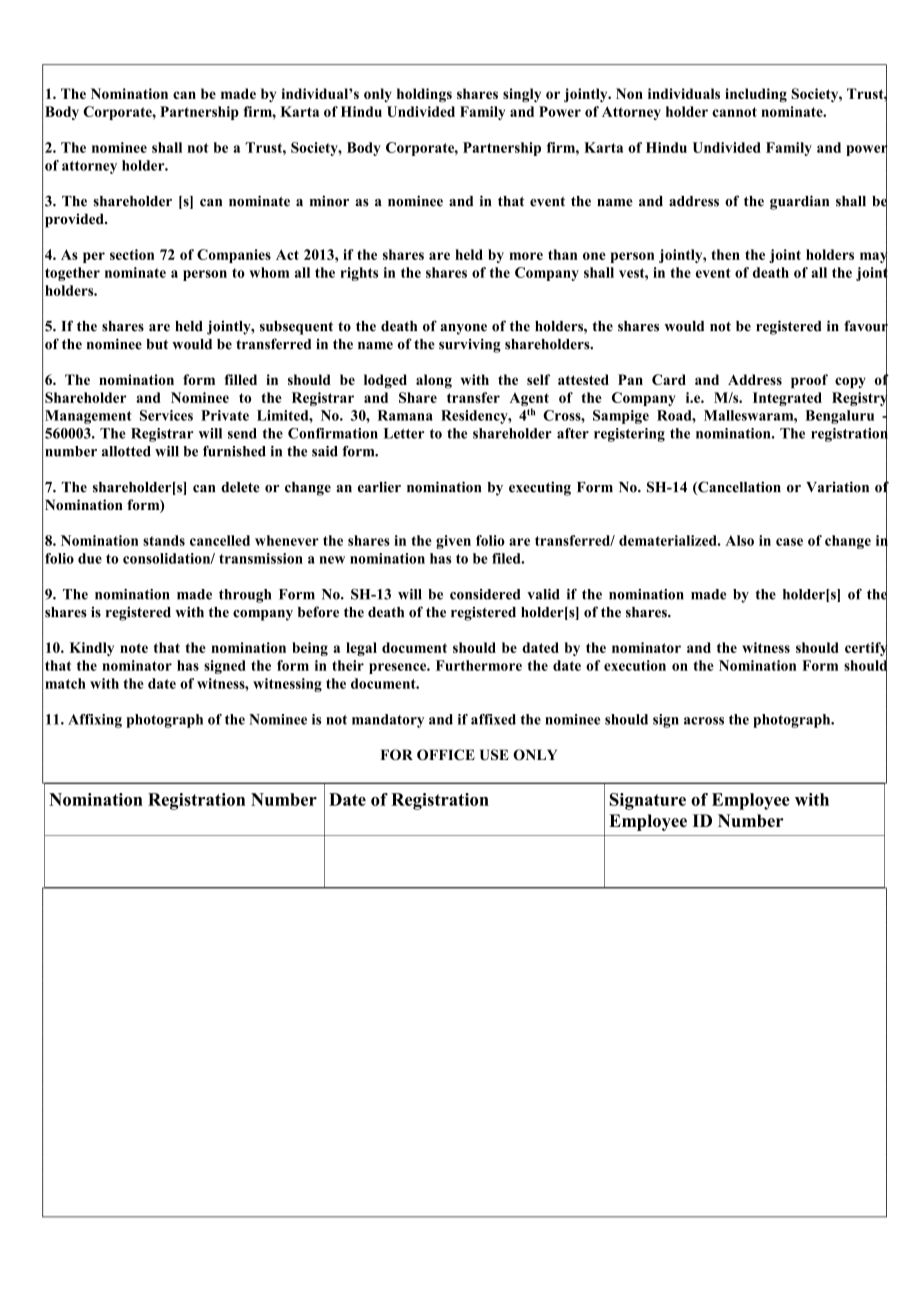  What do you see at coordinates (522, 95) in the screenshot?
I see `singly` at bounding box center [522, 95].
